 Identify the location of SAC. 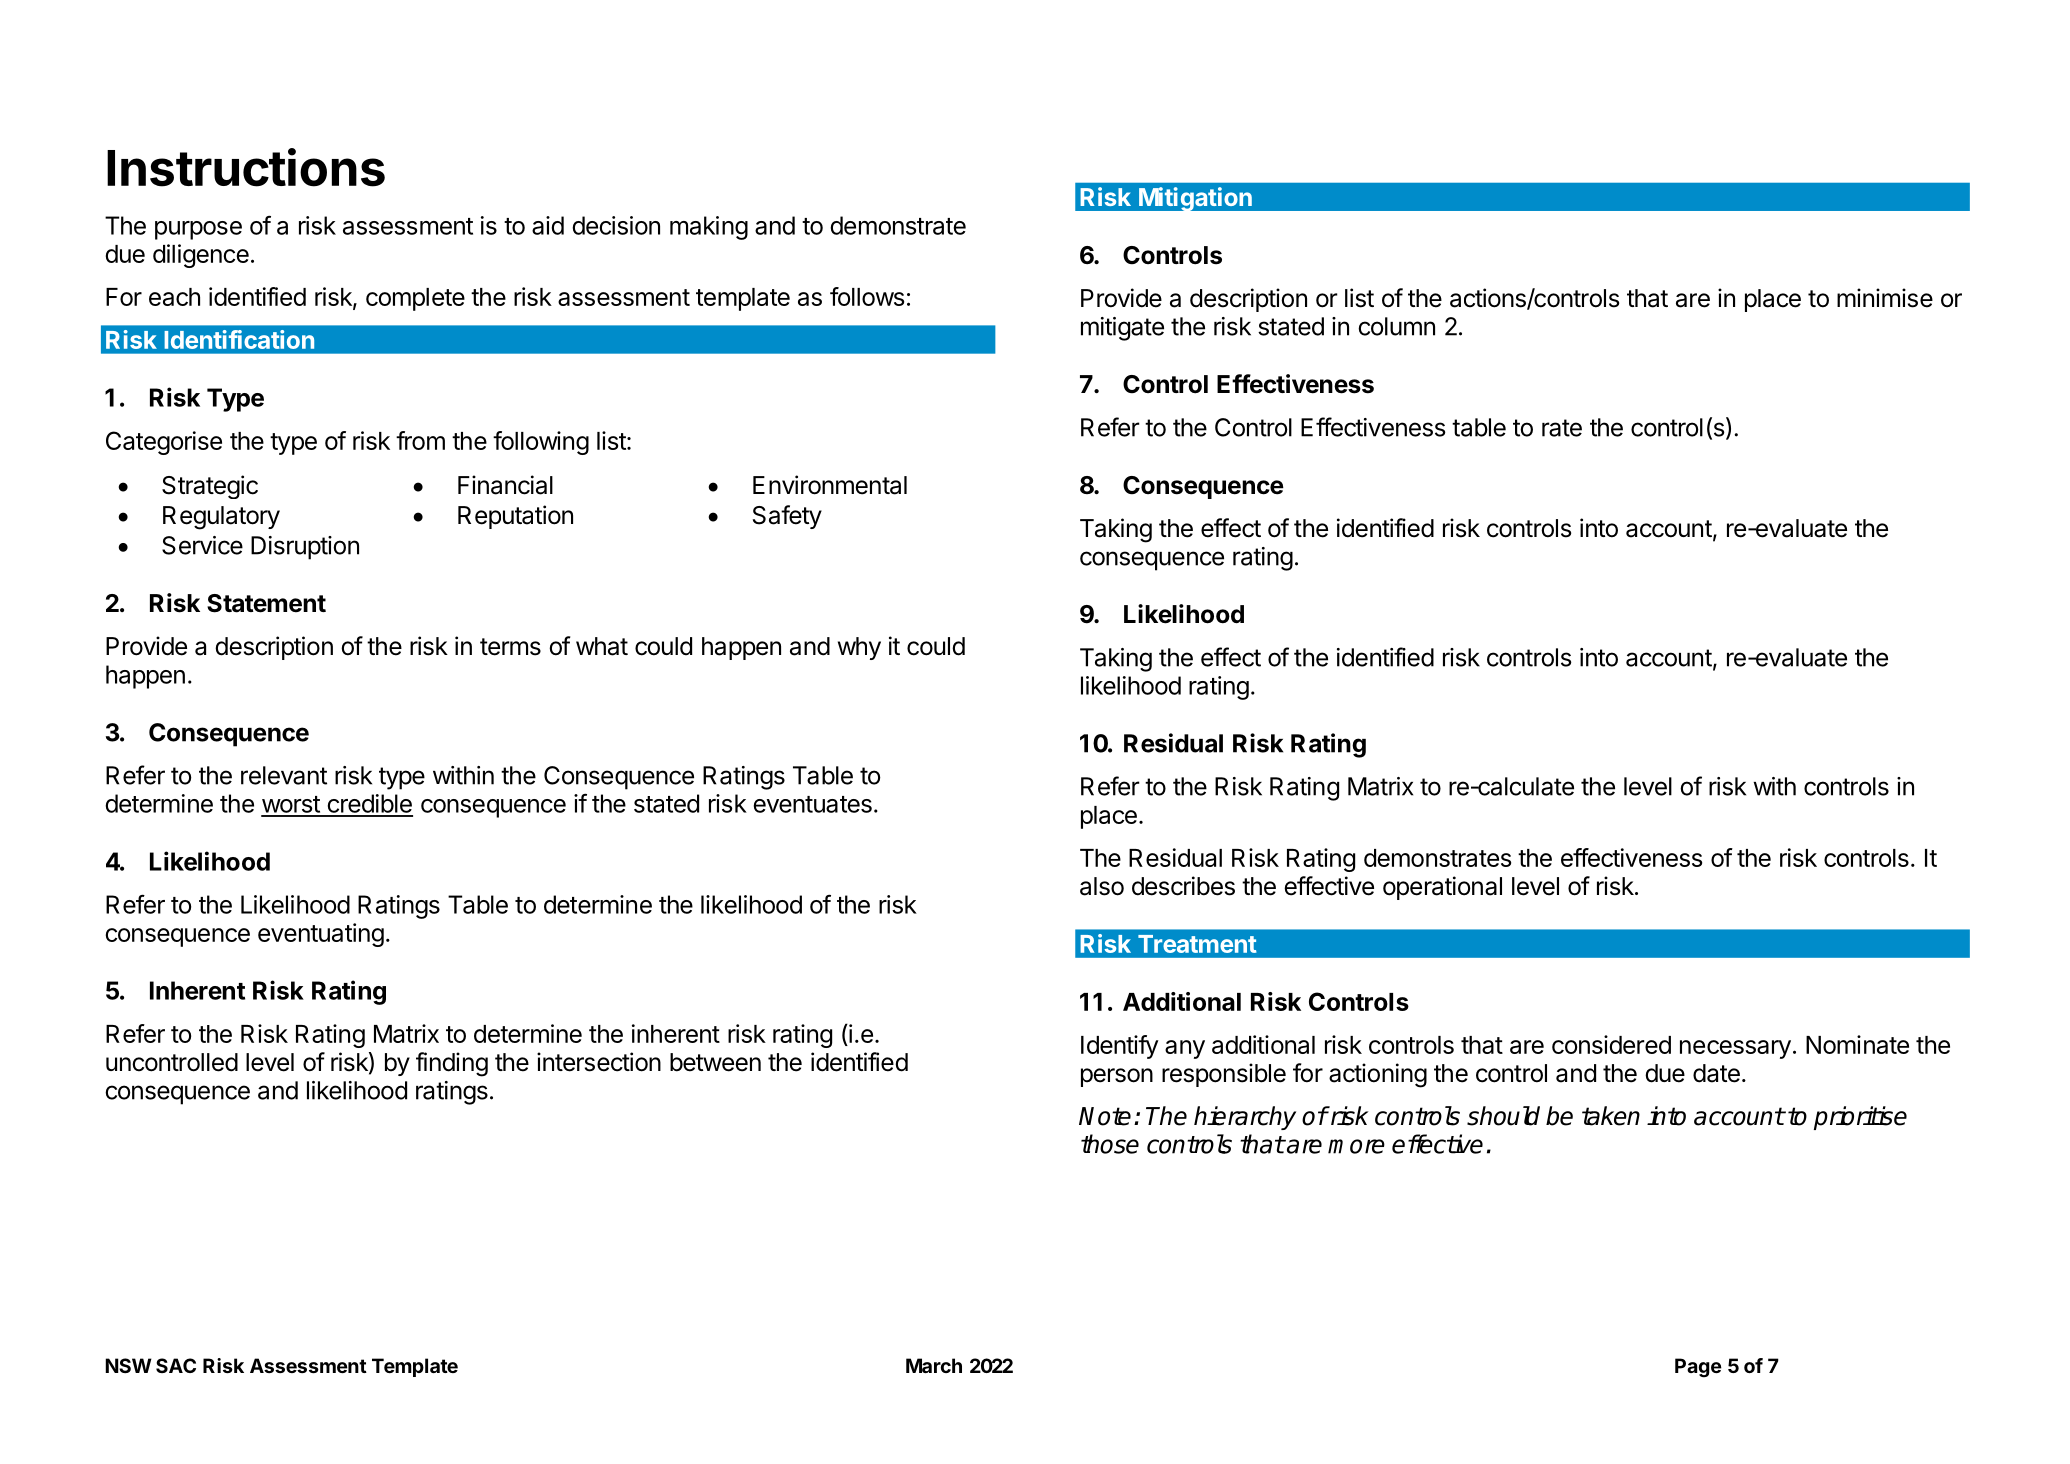
(176, 1365).
